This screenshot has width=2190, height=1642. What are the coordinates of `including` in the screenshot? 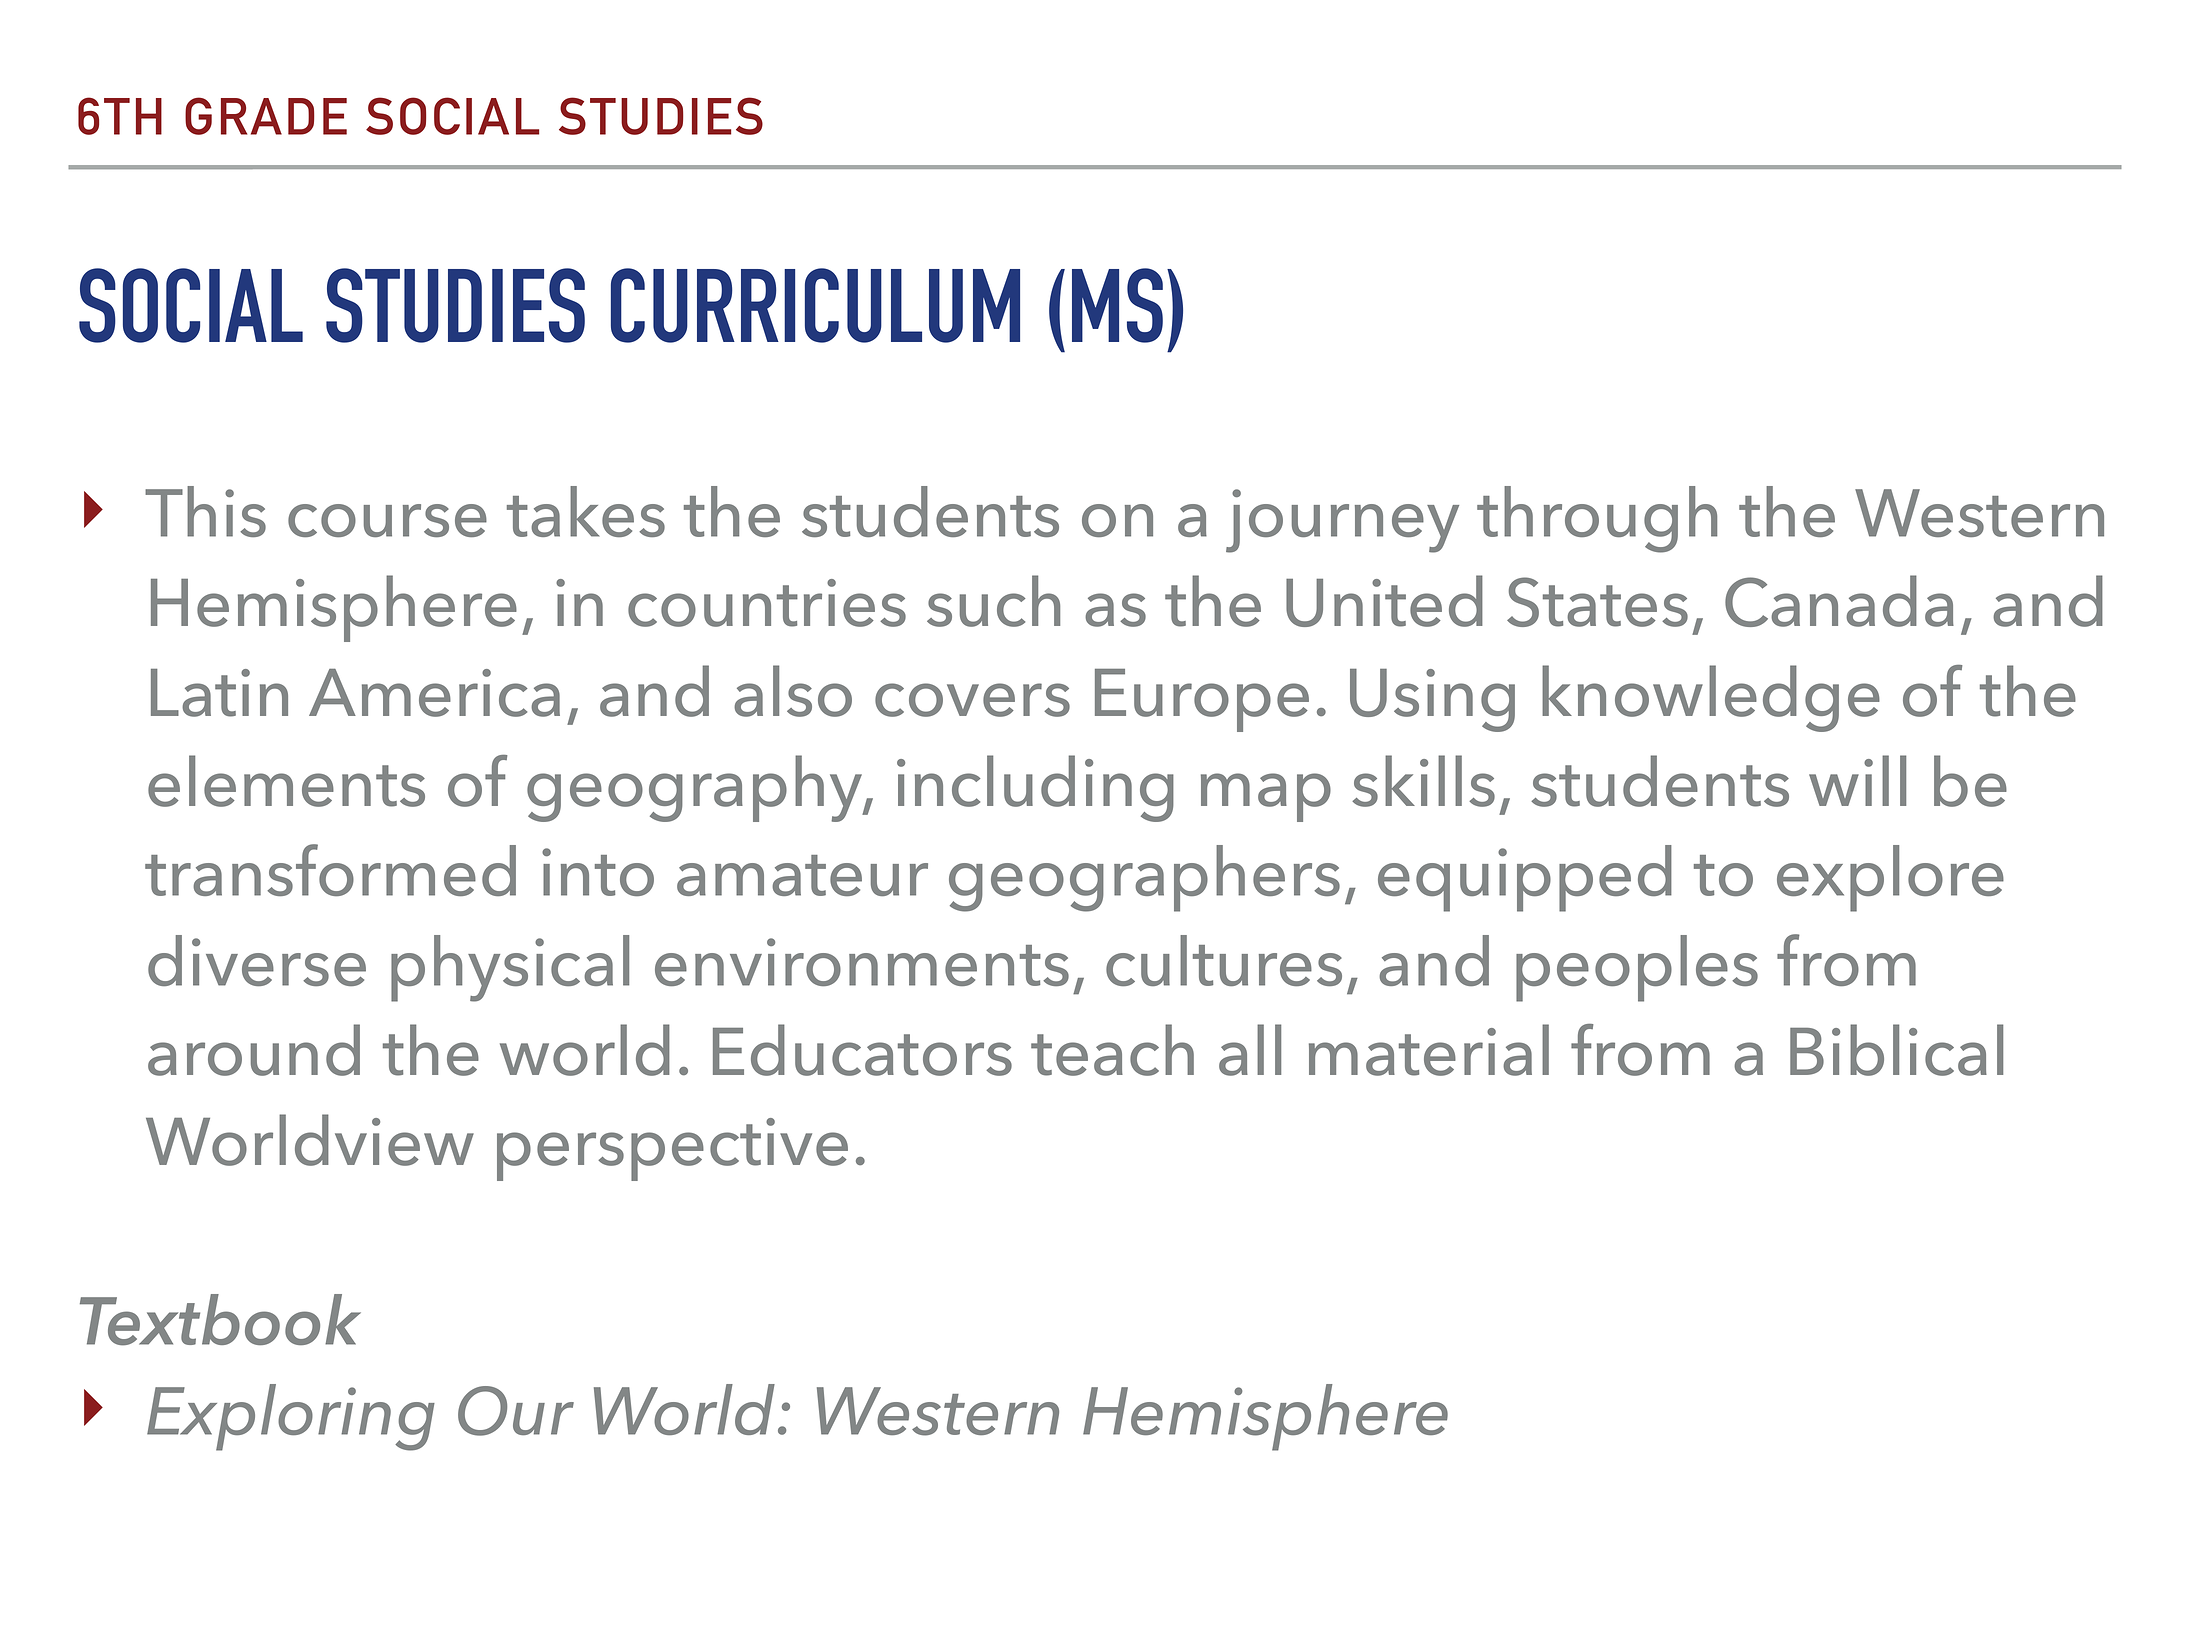 It's located at (1035, 788).
